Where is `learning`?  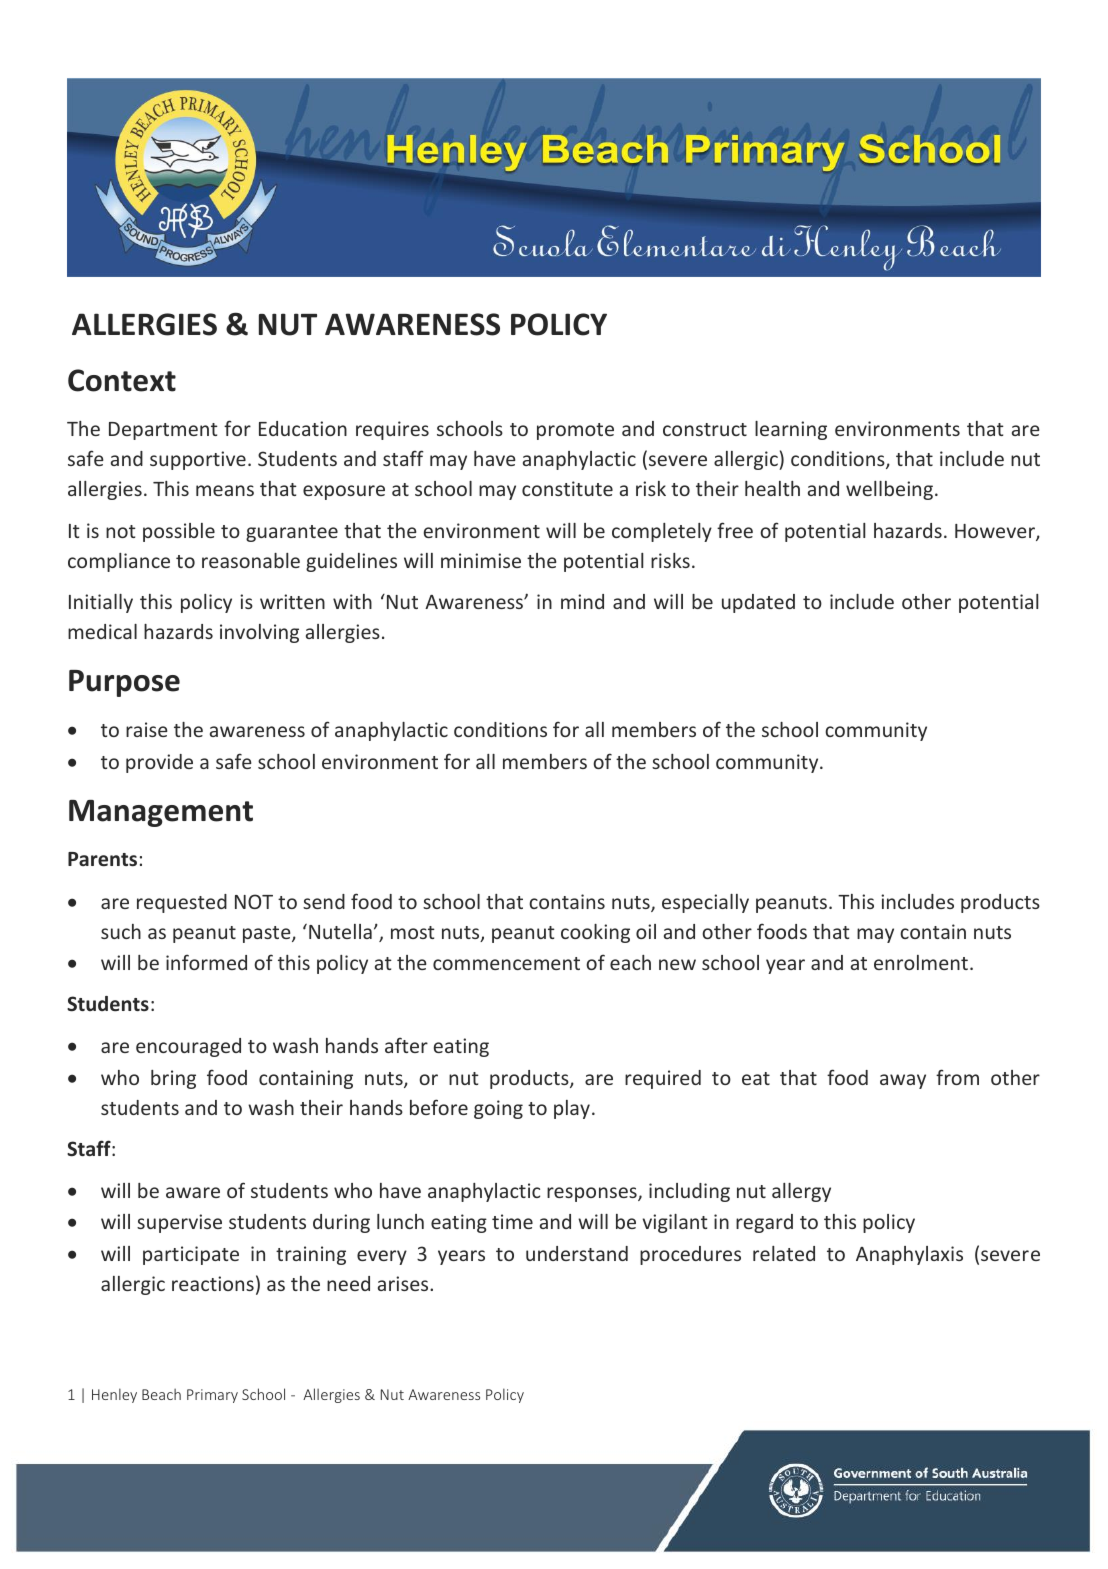
learning is located at coordinates (791, 430).
